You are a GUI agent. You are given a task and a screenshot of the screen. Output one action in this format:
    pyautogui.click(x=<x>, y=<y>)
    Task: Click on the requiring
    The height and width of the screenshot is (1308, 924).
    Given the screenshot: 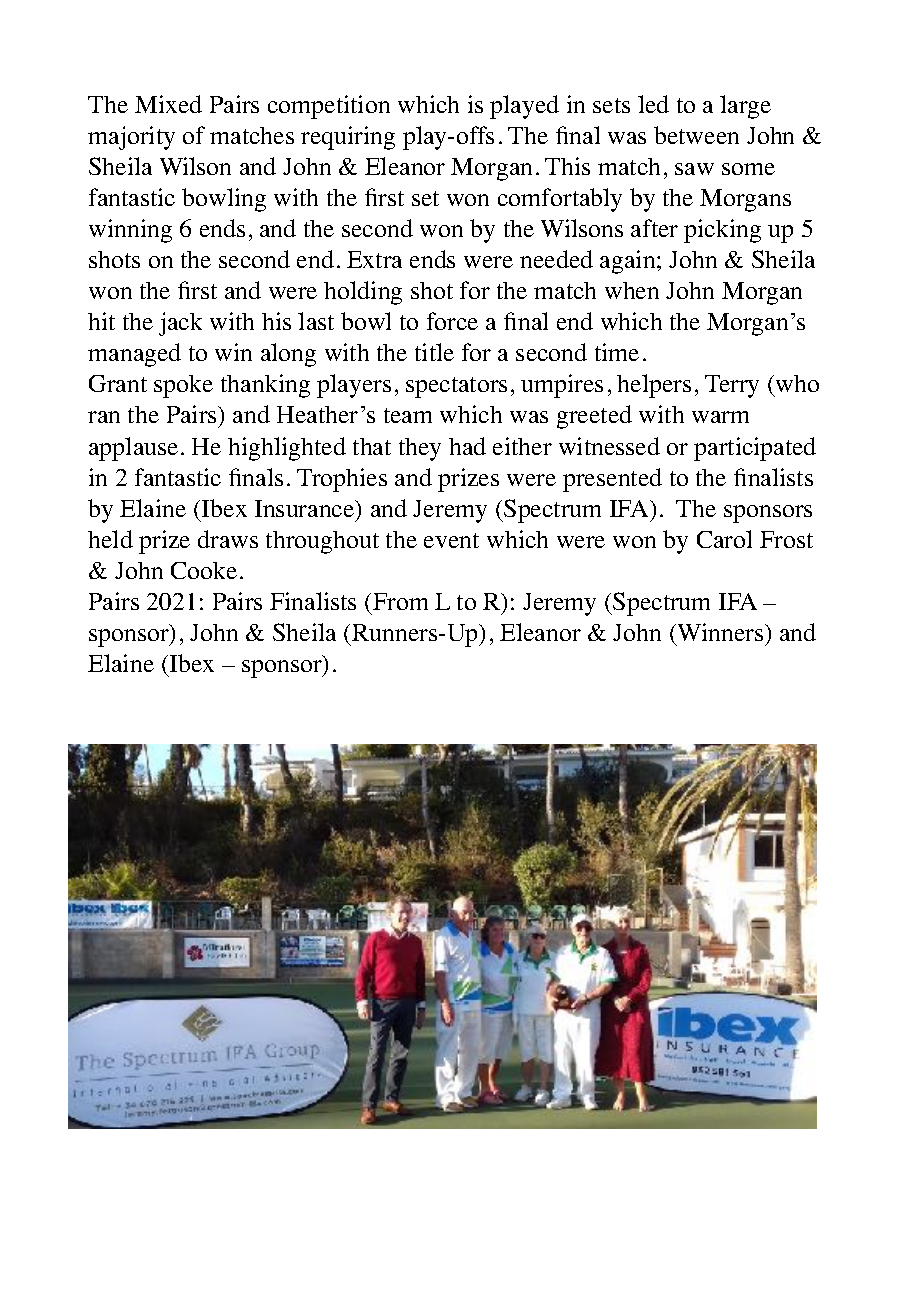 What is the action you would take?
    pyautogui.click(x=348, y=138)
